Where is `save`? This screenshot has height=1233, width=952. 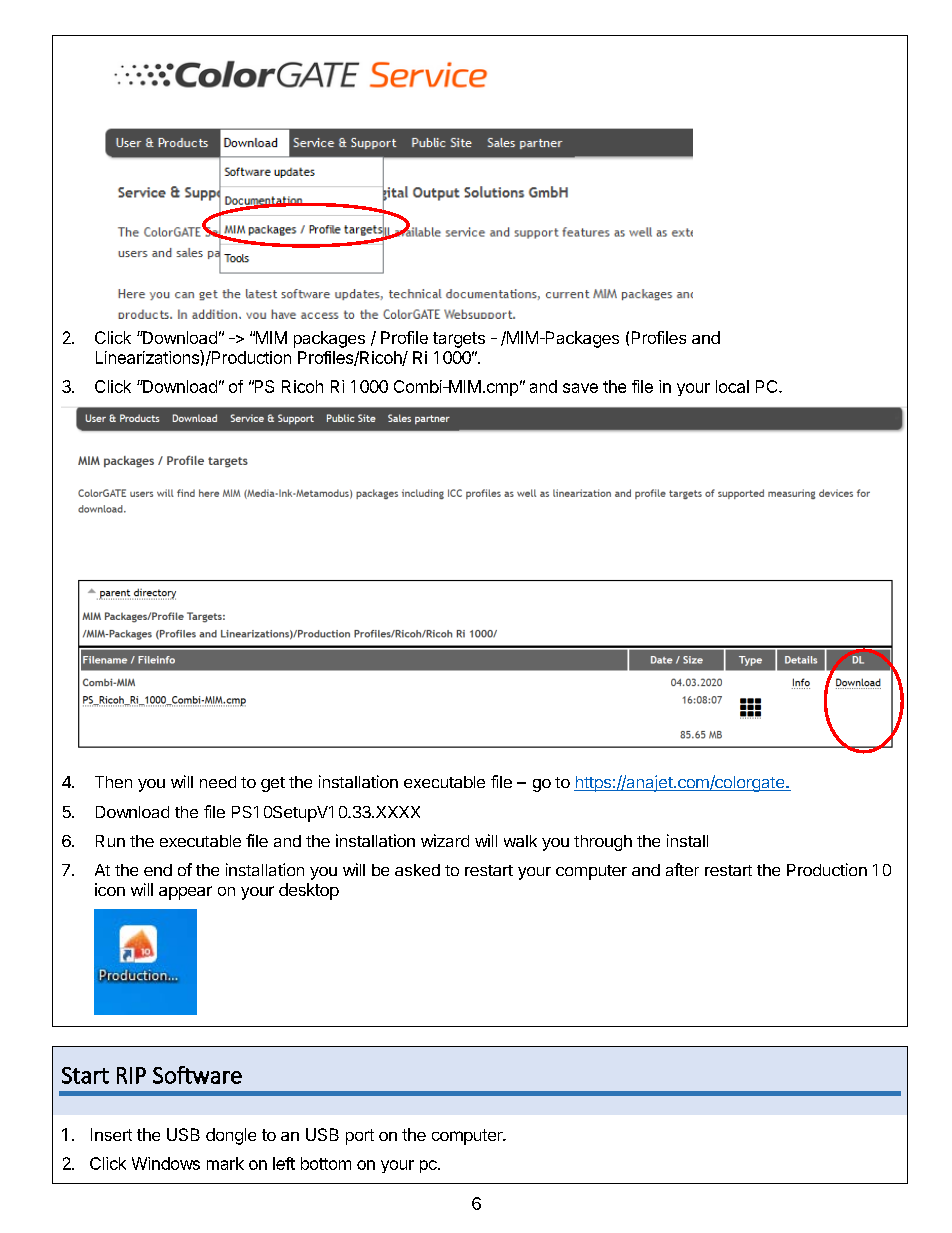
save is located at coordinates (580, 388).
